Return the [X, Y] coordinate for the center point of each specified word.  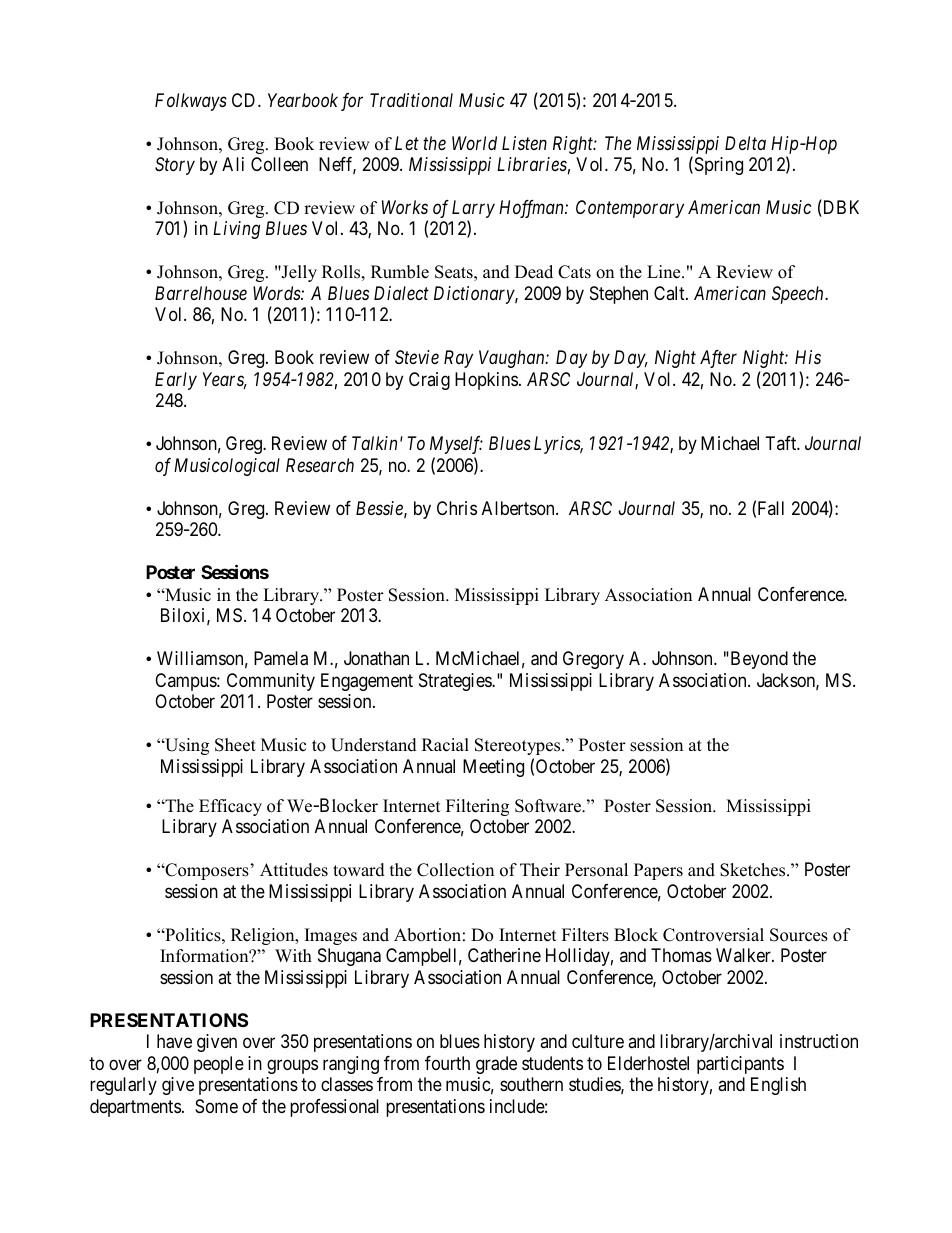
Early [176, 381]
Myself [456, 445]
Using [186, 746]
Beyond [758, 660]
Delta [745, 143]
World [474, 143]
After [718, 359]
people [219, 1065]
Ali [233, 164]
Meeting [493, 768]
